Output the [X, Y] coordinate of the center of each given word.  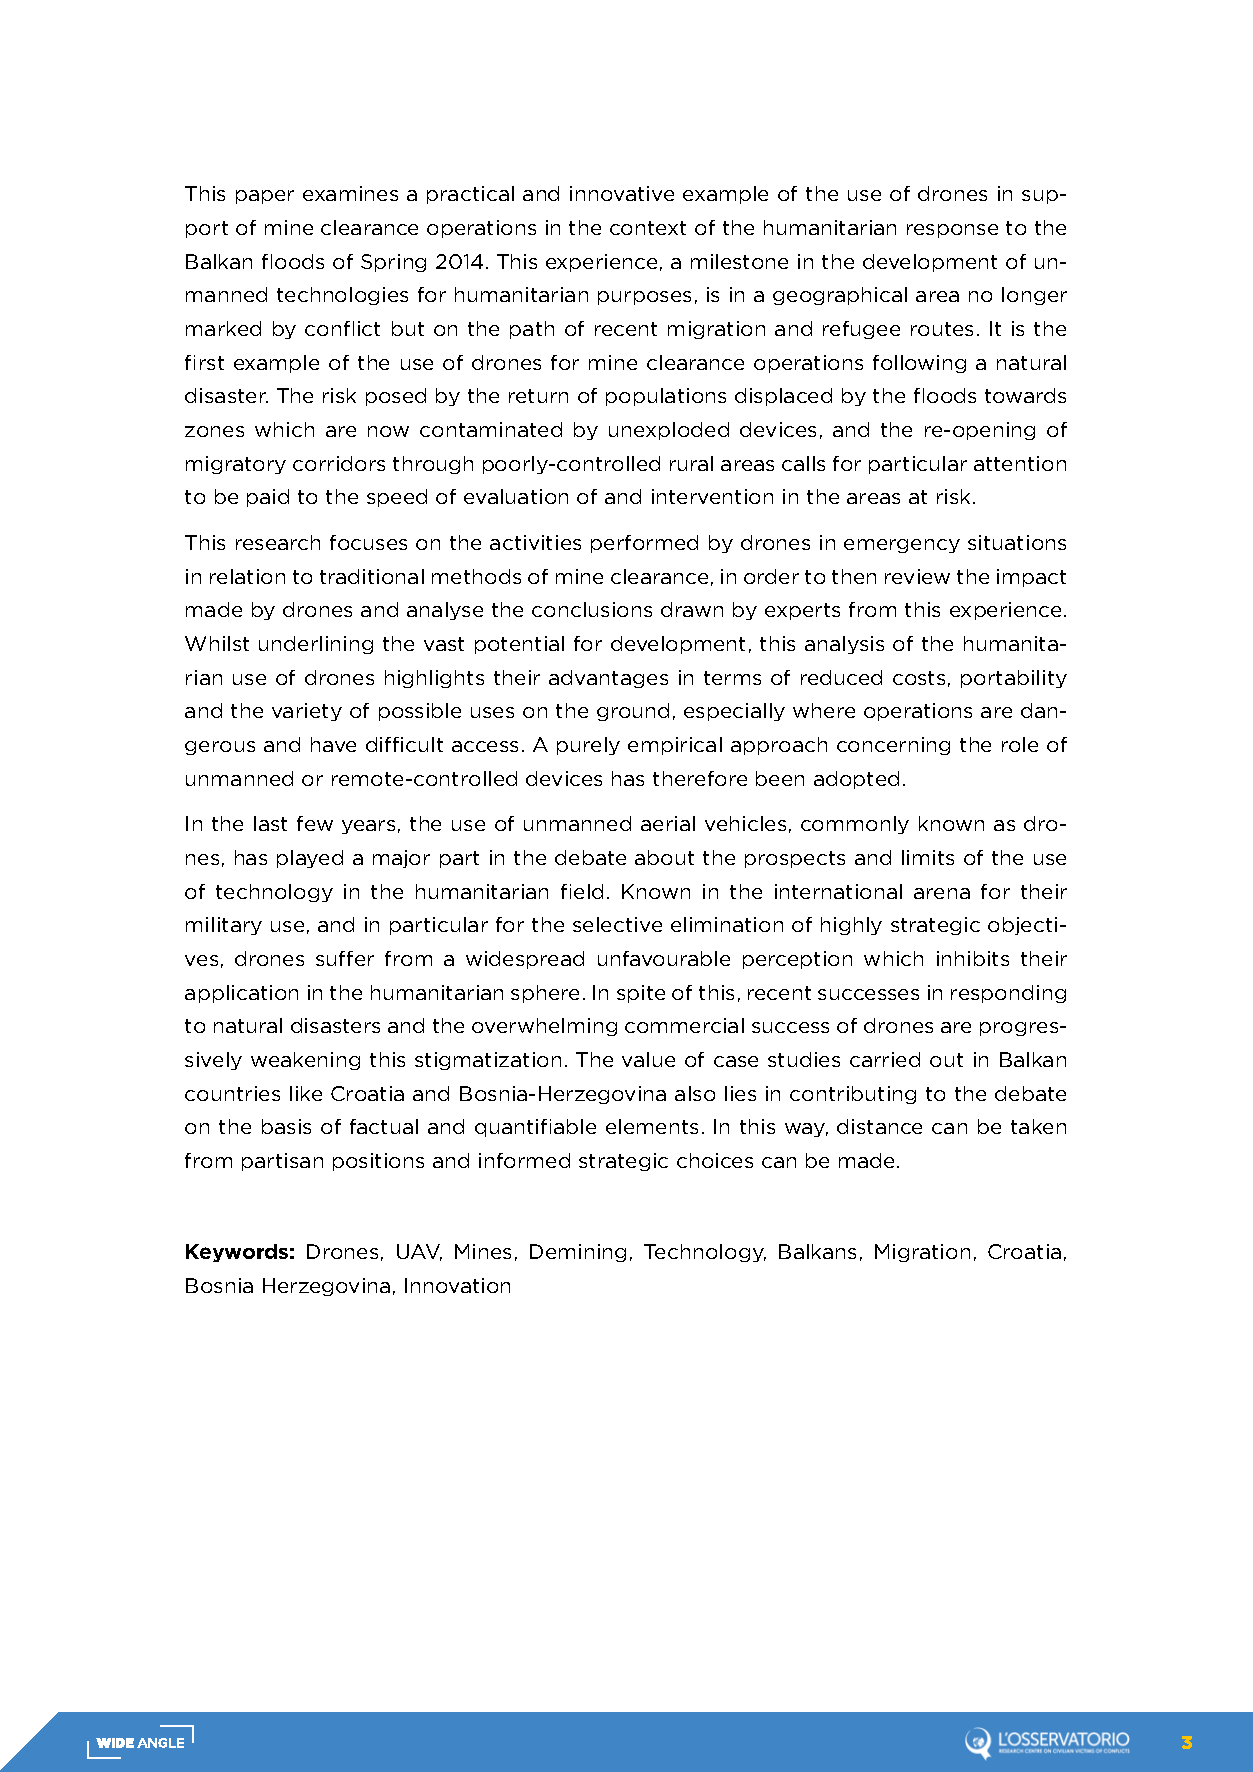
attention [1020, 463]
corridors [339, 463]
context [648, 228]
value [648, 1059]
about [664, 857]
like [306, 1093]
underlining [316, 645]
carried [885, 1059]
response [952, 231]
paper [265, 197]
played [310, 859]
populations [666, 397]
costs [919, 678]
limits [928, 857]
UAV [419, 1252]
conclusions [592, 609]
